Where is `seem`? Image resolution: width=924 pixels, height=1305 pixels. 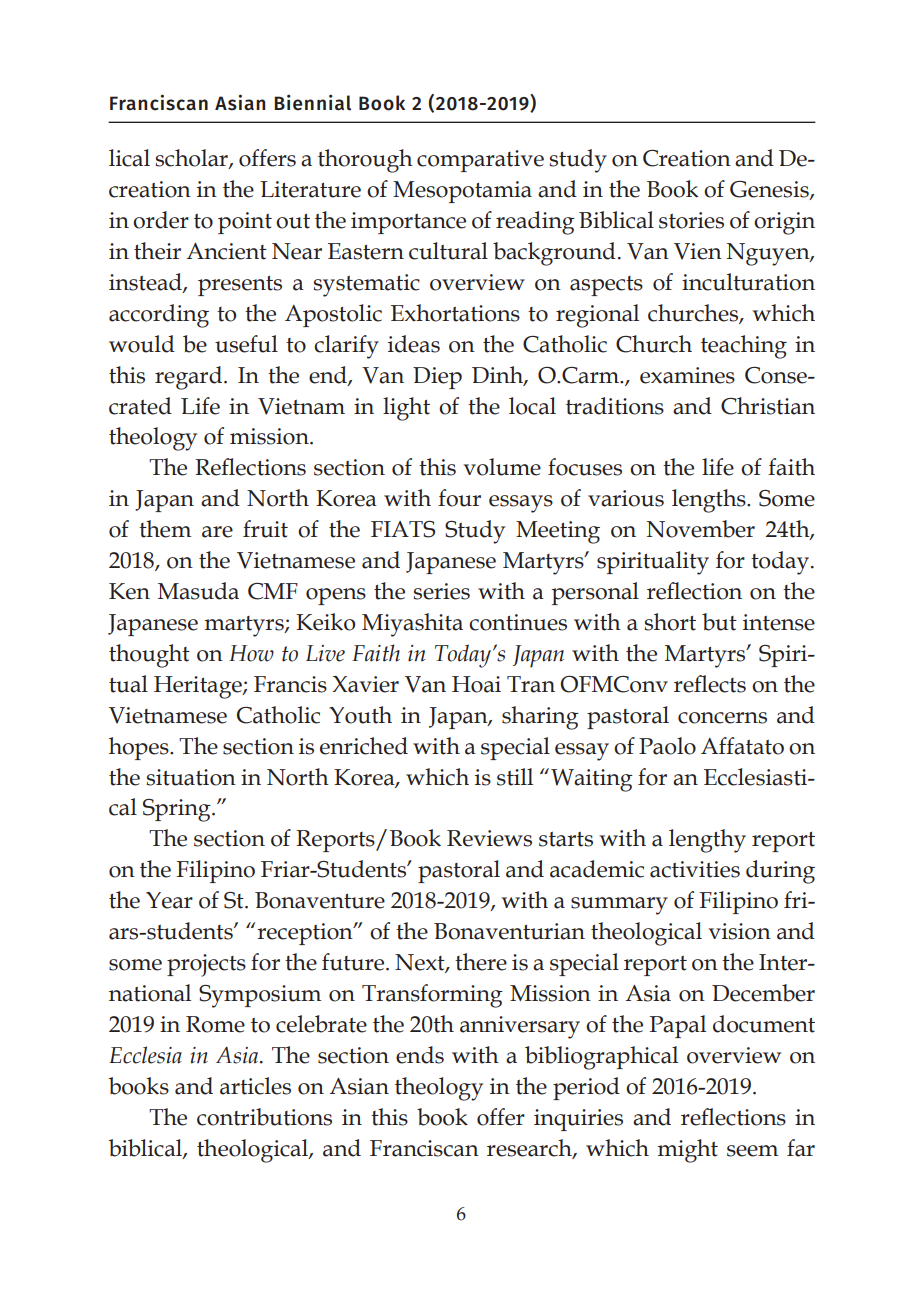
seem is located at coordinates (752, 1151).
